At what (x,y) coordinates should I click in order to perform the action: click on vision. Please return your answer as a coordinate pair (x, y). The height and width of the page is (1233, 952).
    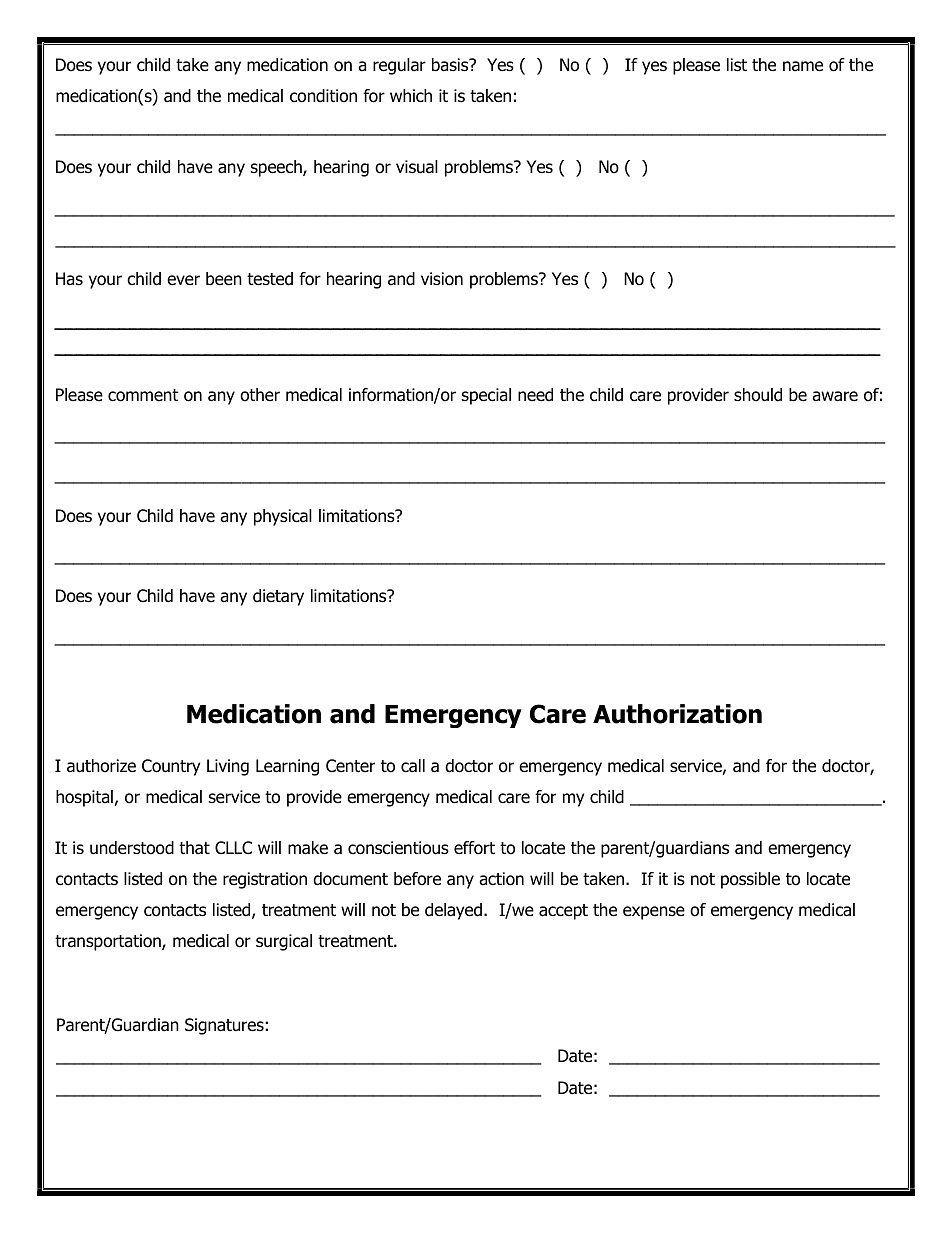
    Looking at the image, I should click on (442, 279).
